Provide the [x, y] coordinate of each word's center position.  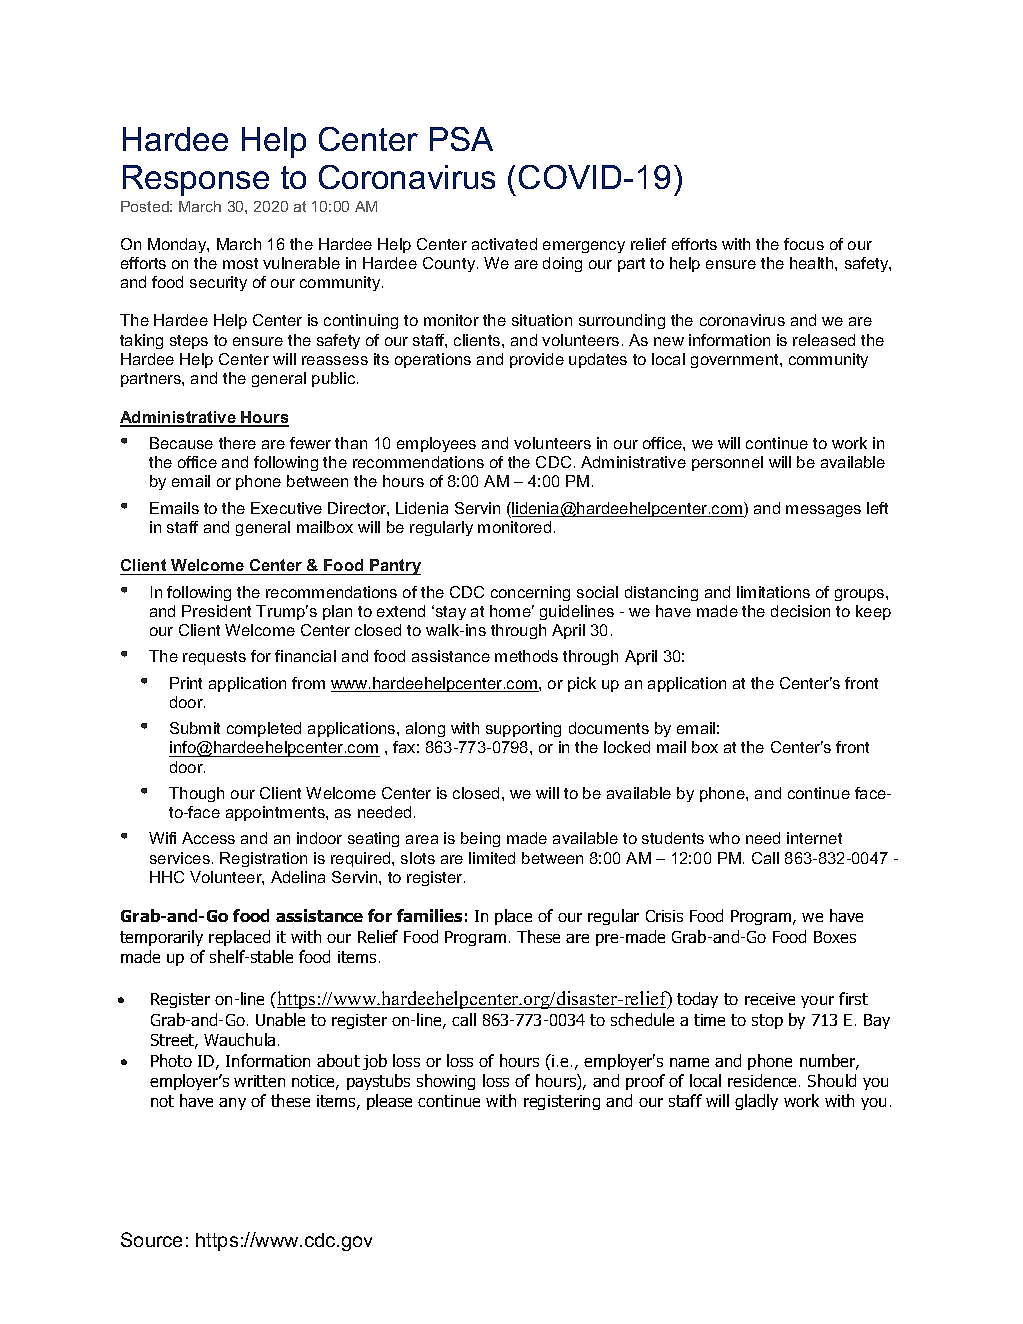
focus [804, 244]
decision [800, 611]
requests [214, 658]
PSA [461, 139]
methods [526, 656]
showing [446, 1082]
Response [196, 180]
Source [151, 1239]
